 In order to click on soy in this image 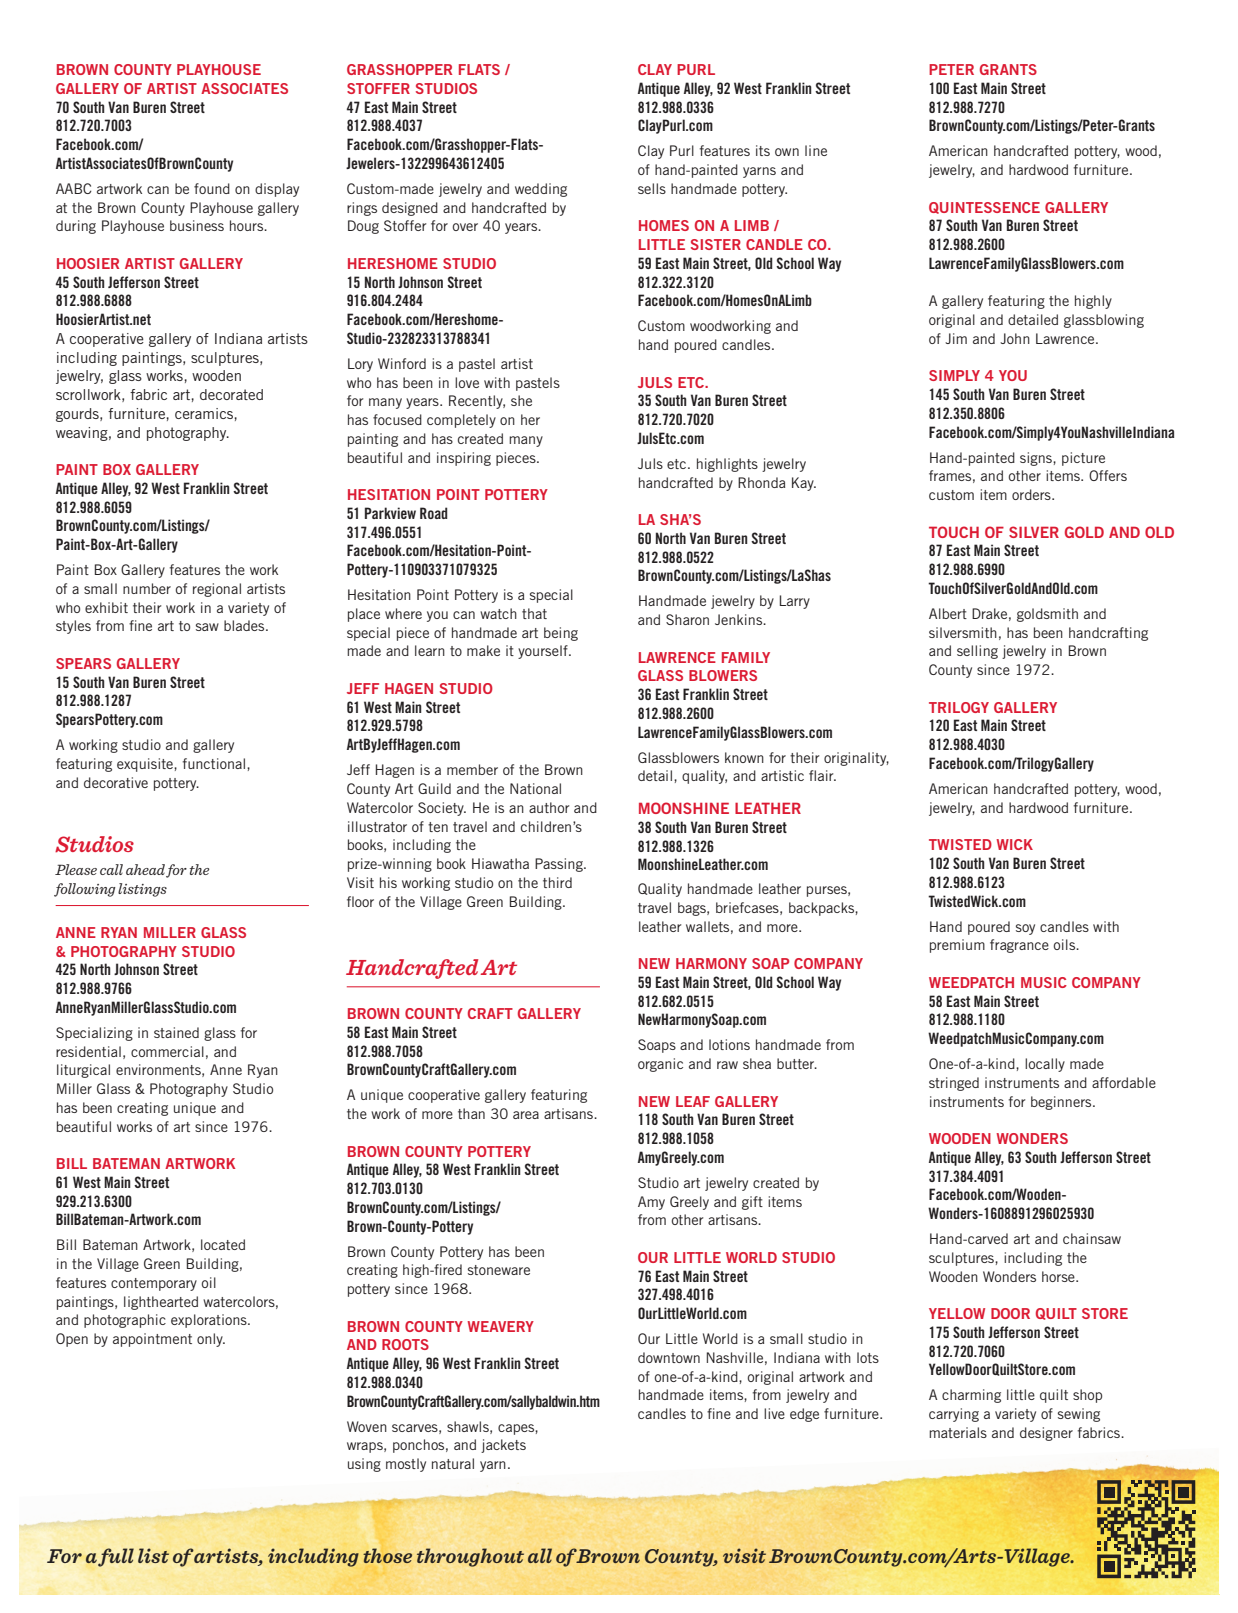, I will do `click(1025, 929)`.
